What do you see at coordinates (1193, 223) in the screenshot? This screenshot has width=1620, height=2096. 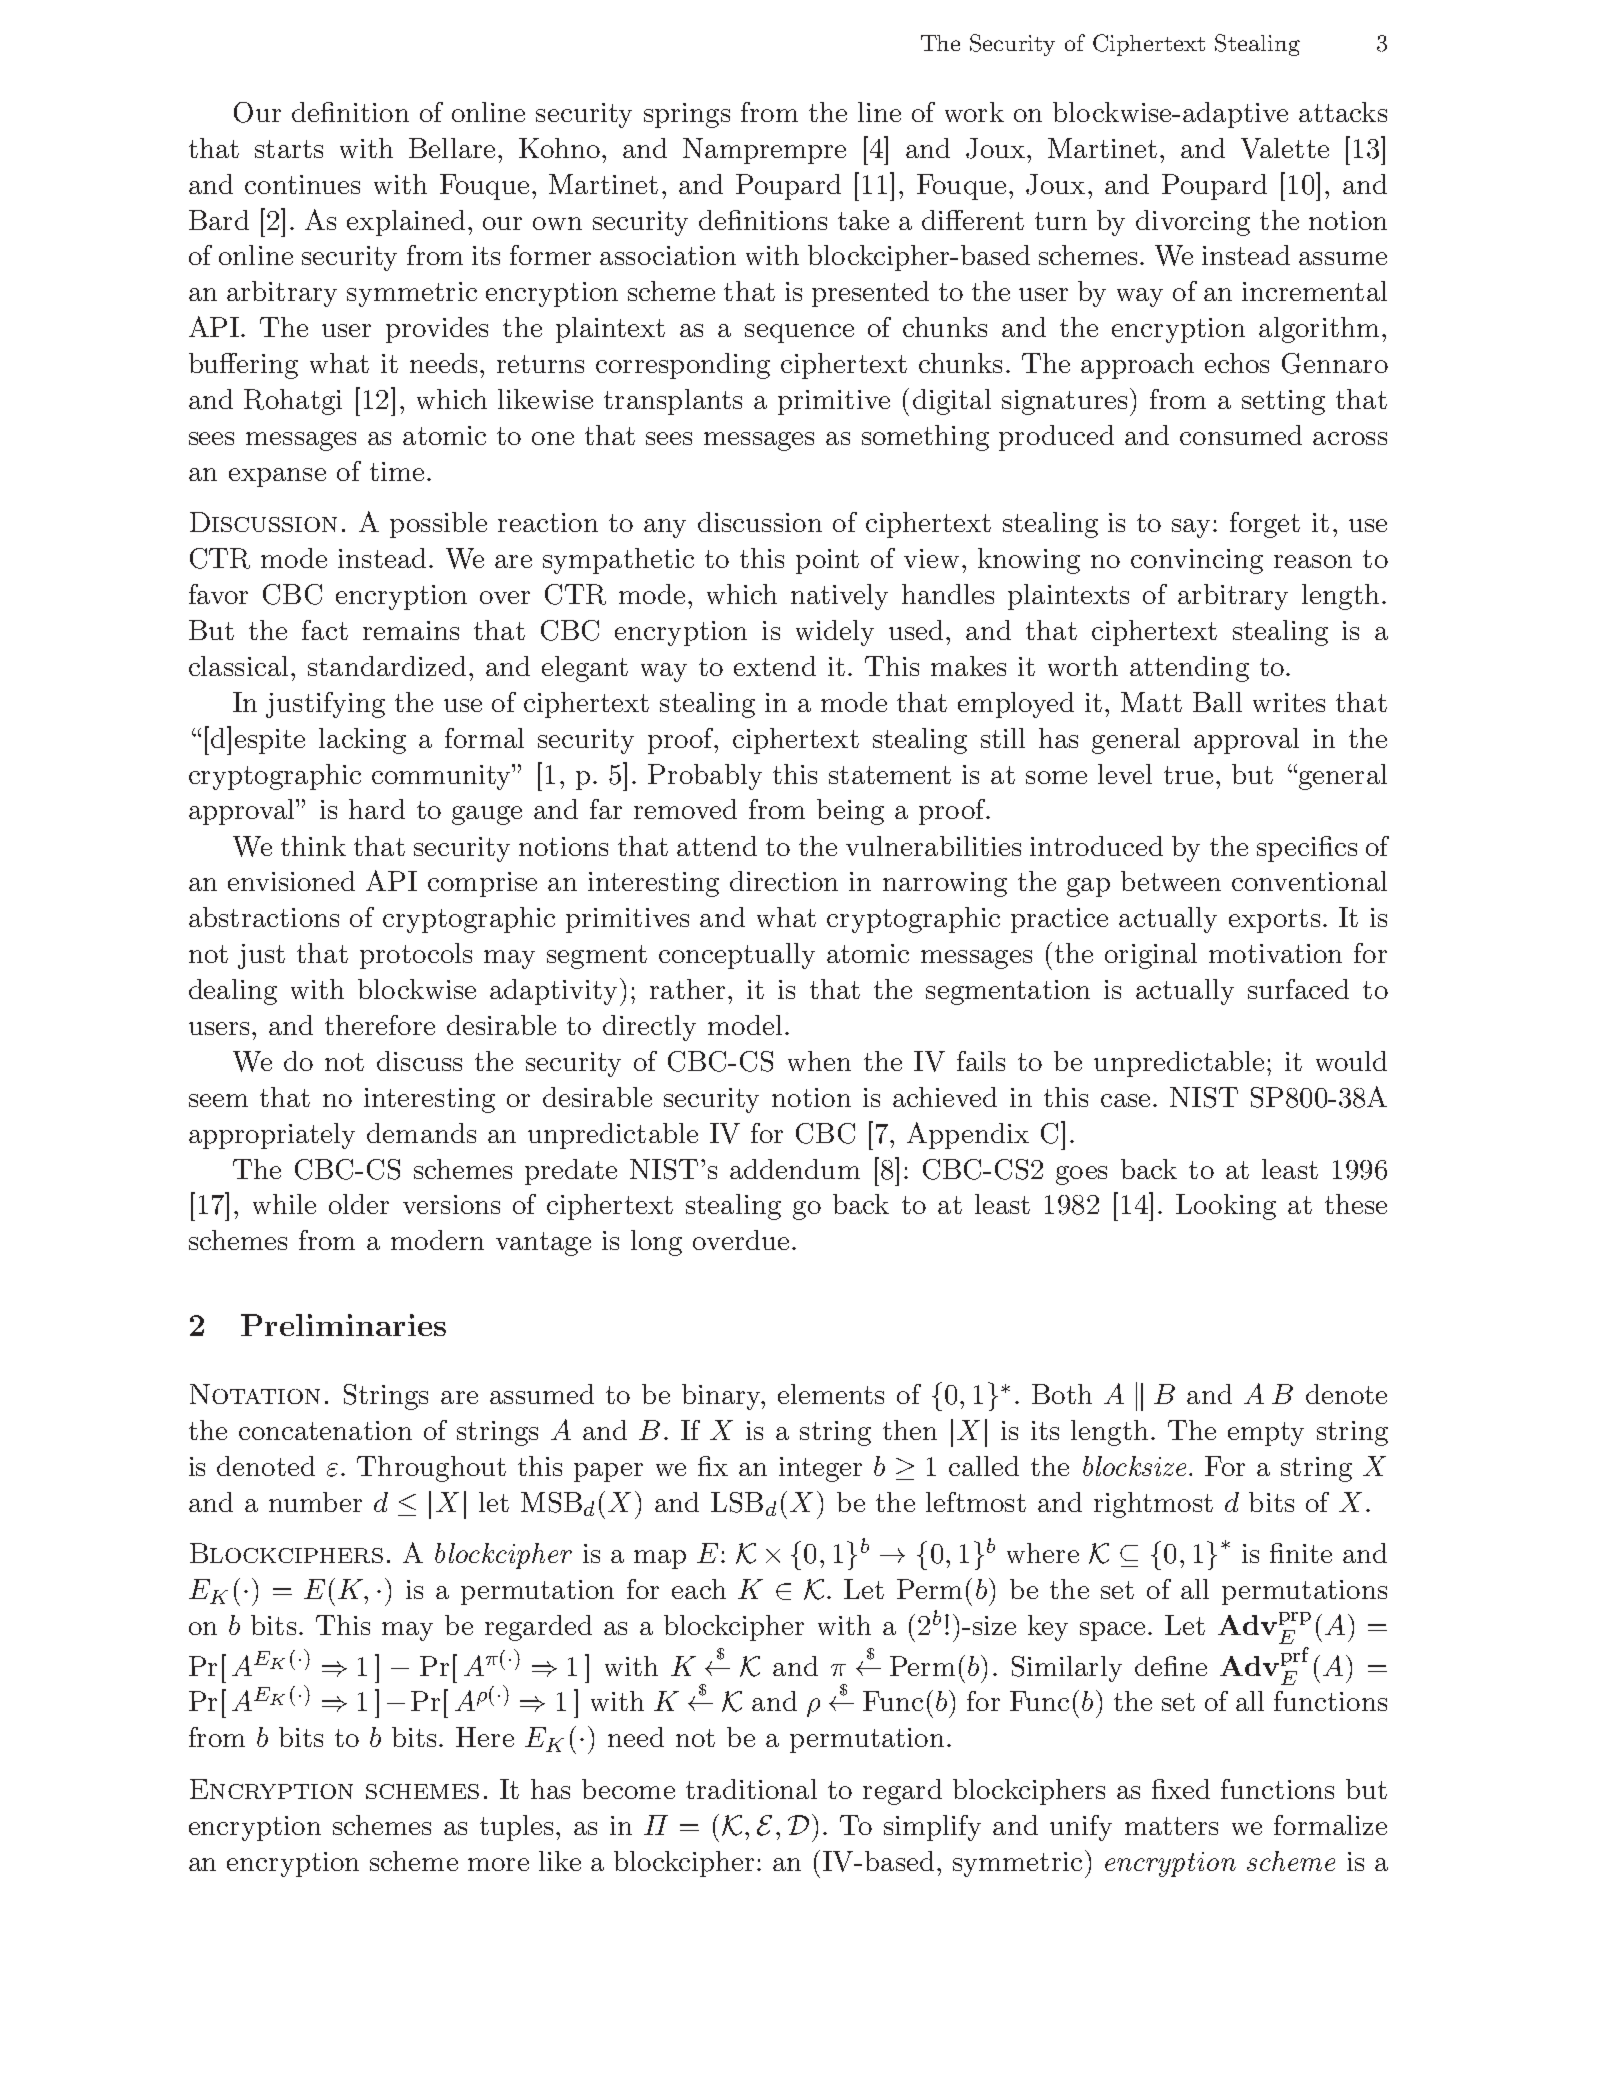 I see `divorcing` at bounding box center [1193, 223].
